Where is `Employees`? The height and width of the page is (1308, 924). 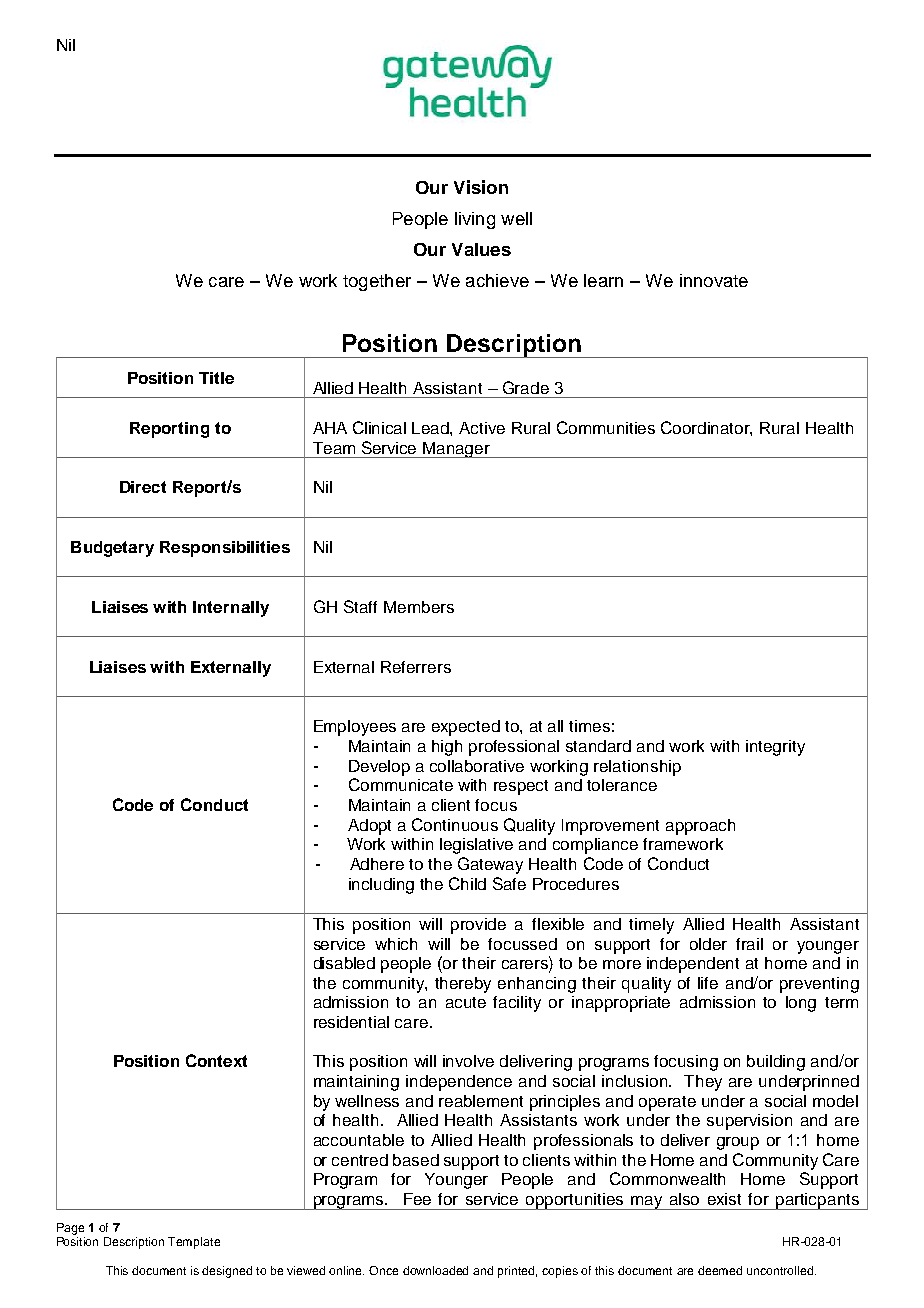
Employees is located at coordinates (355, 728).
